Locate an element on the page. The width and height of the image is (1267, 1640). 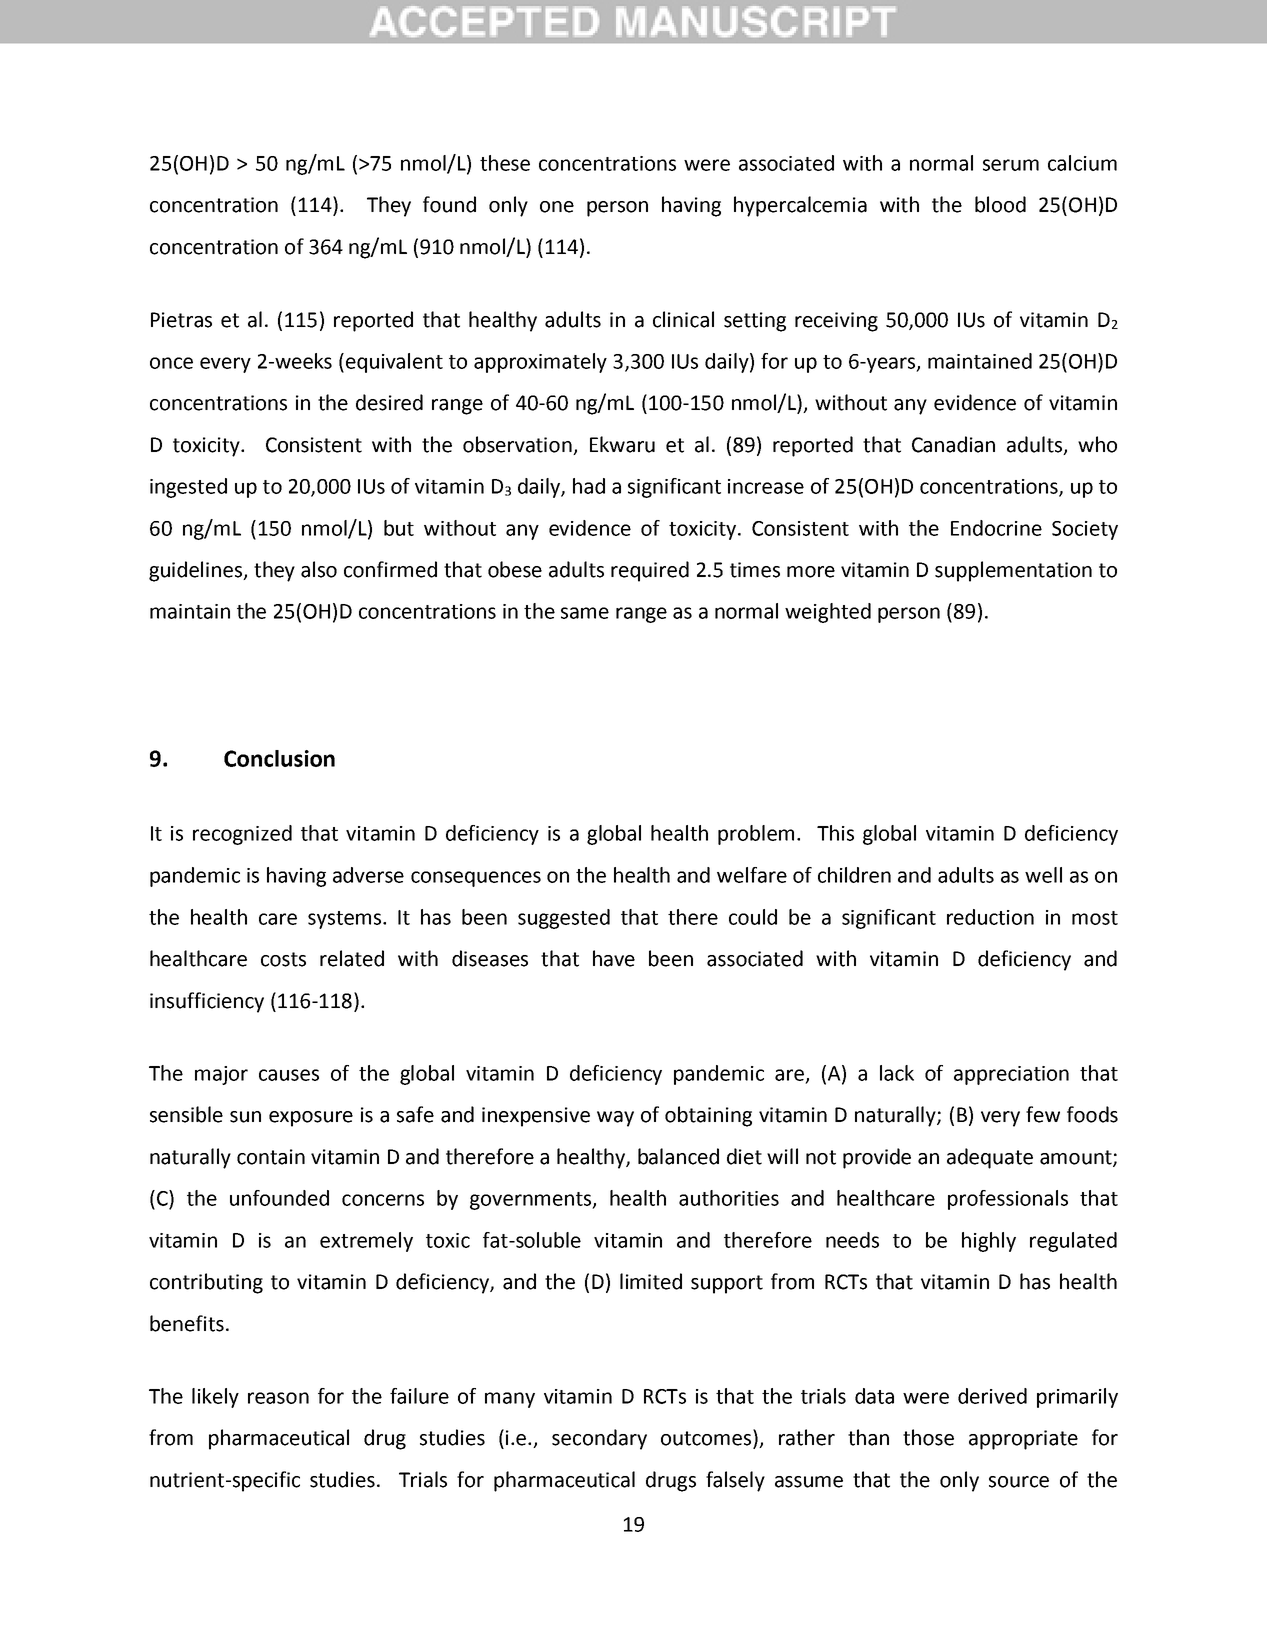
way is located at coordinates (615, 1119).
